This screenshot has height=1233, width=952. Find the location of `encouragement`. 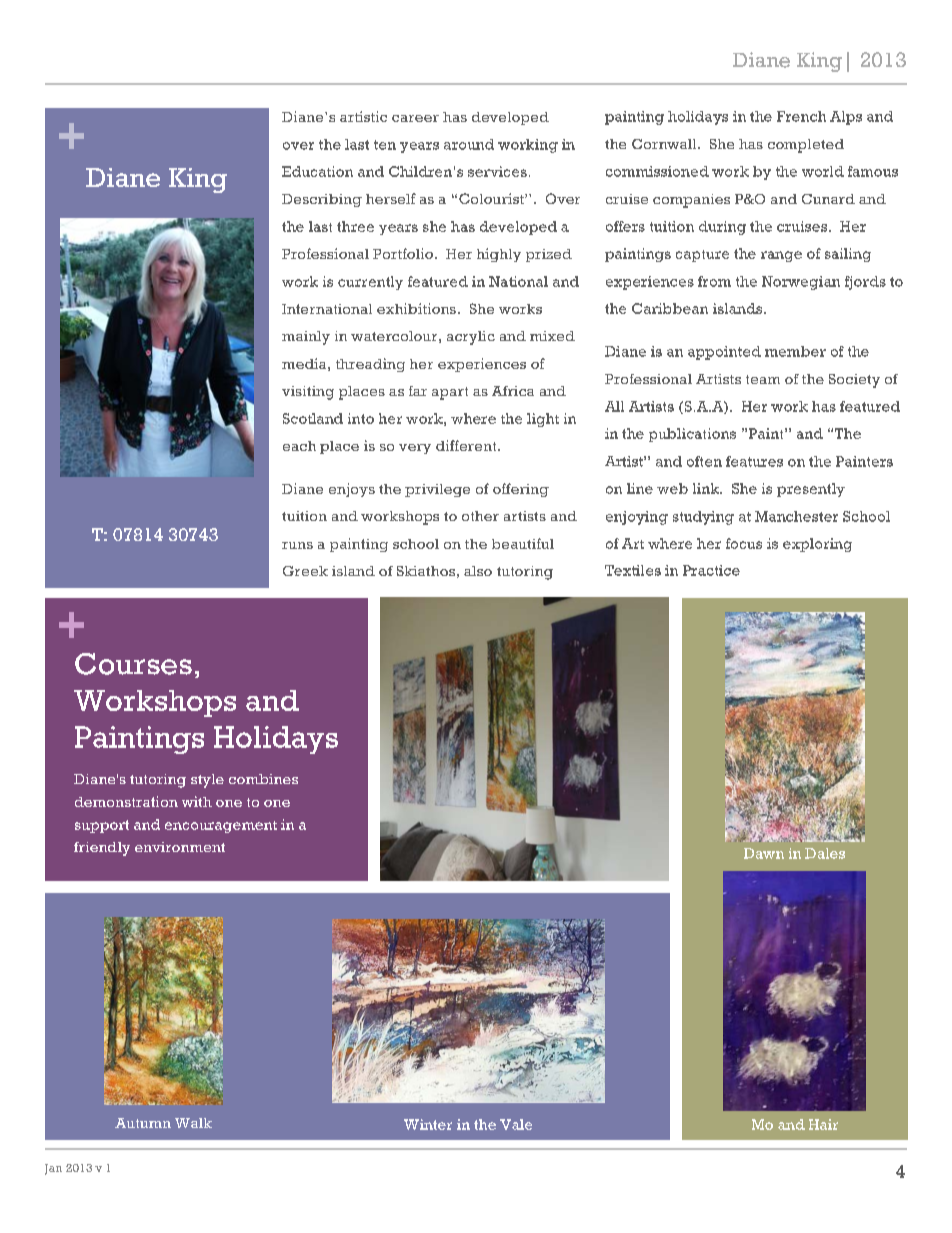

encouragement is located at coordinates (221, 827).
